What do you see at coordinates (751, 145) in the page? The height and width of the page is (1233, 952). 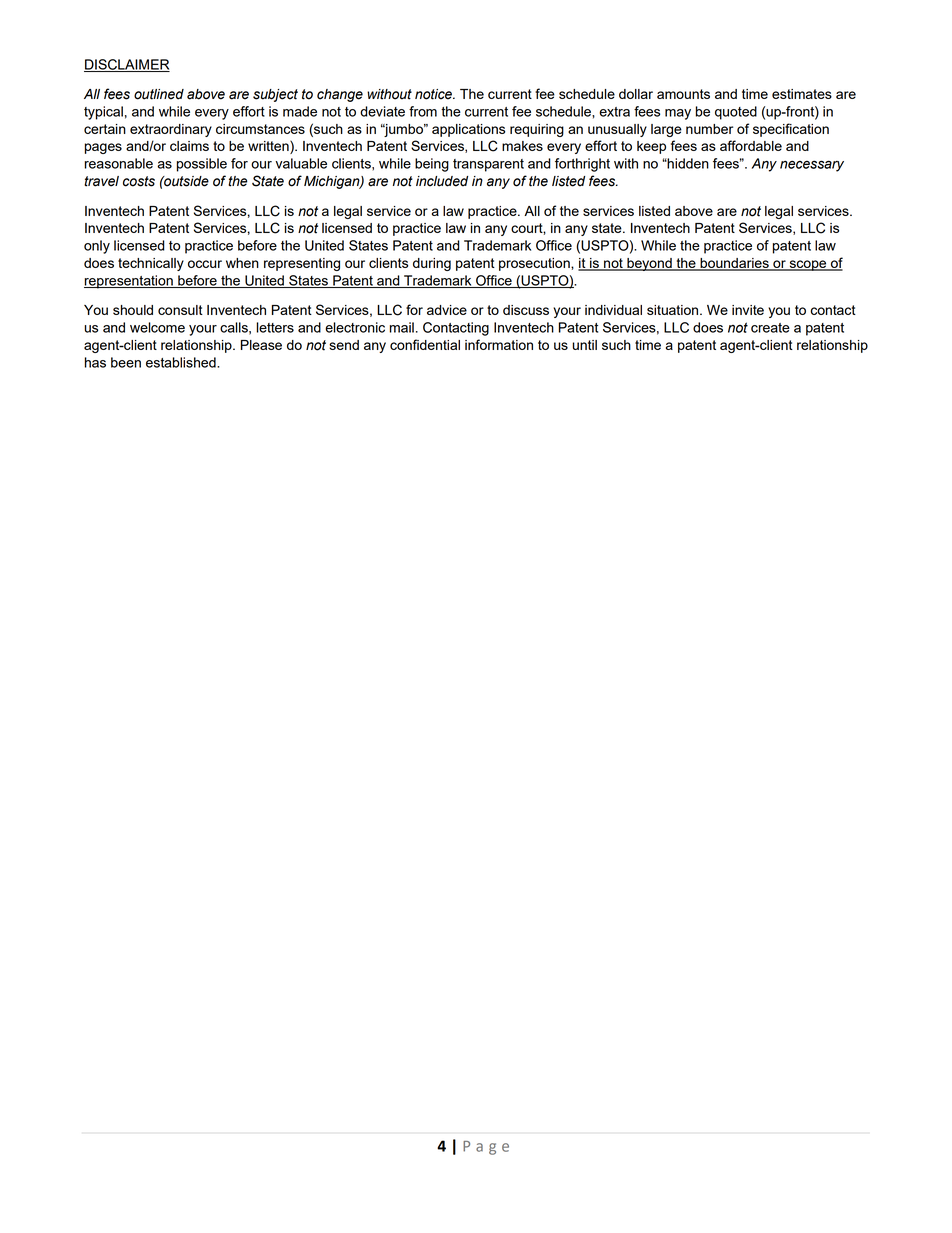 I see `affordable` at bounding box center [751, 145].
